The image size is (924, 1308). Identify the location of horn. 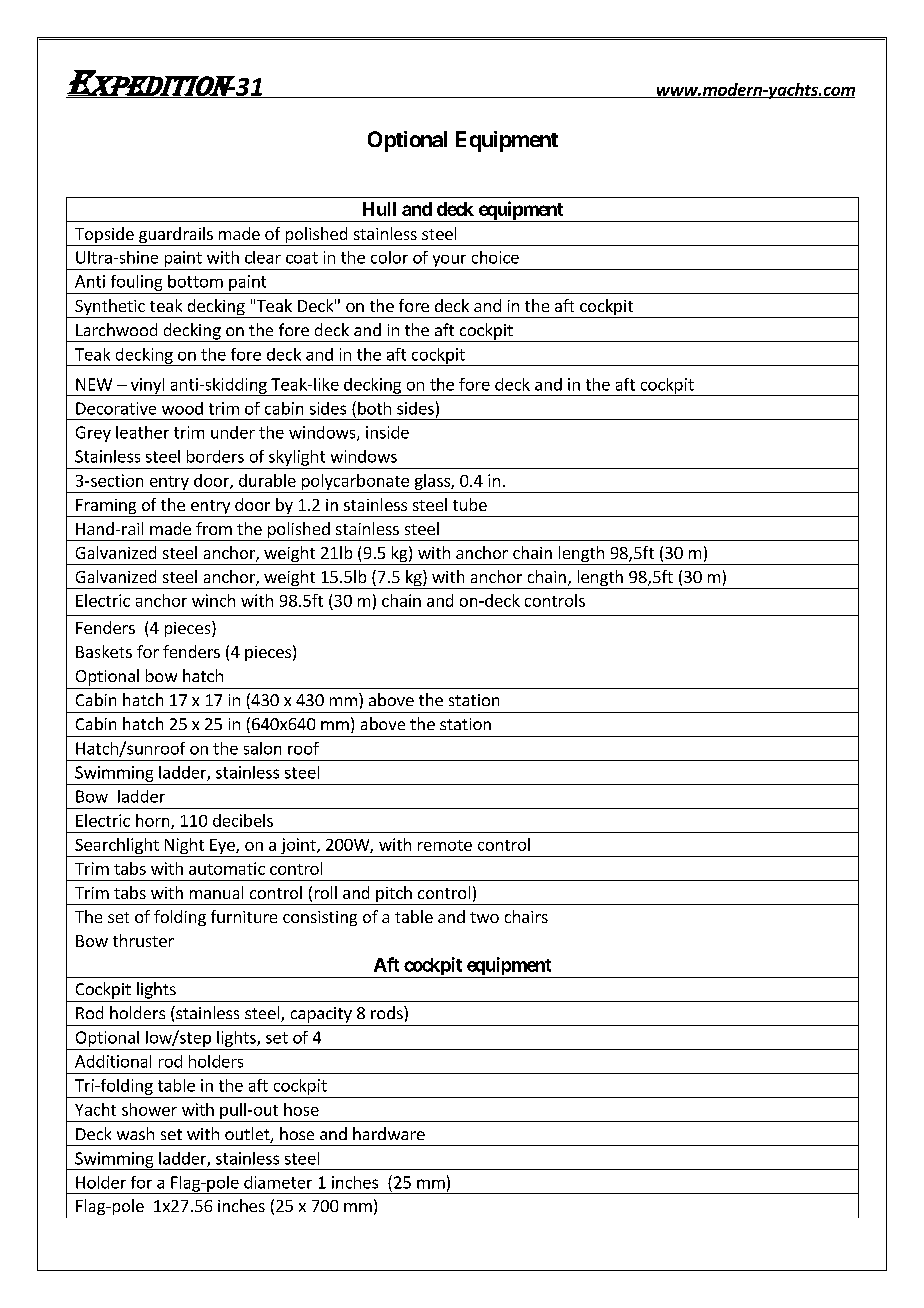
(154, 821).
